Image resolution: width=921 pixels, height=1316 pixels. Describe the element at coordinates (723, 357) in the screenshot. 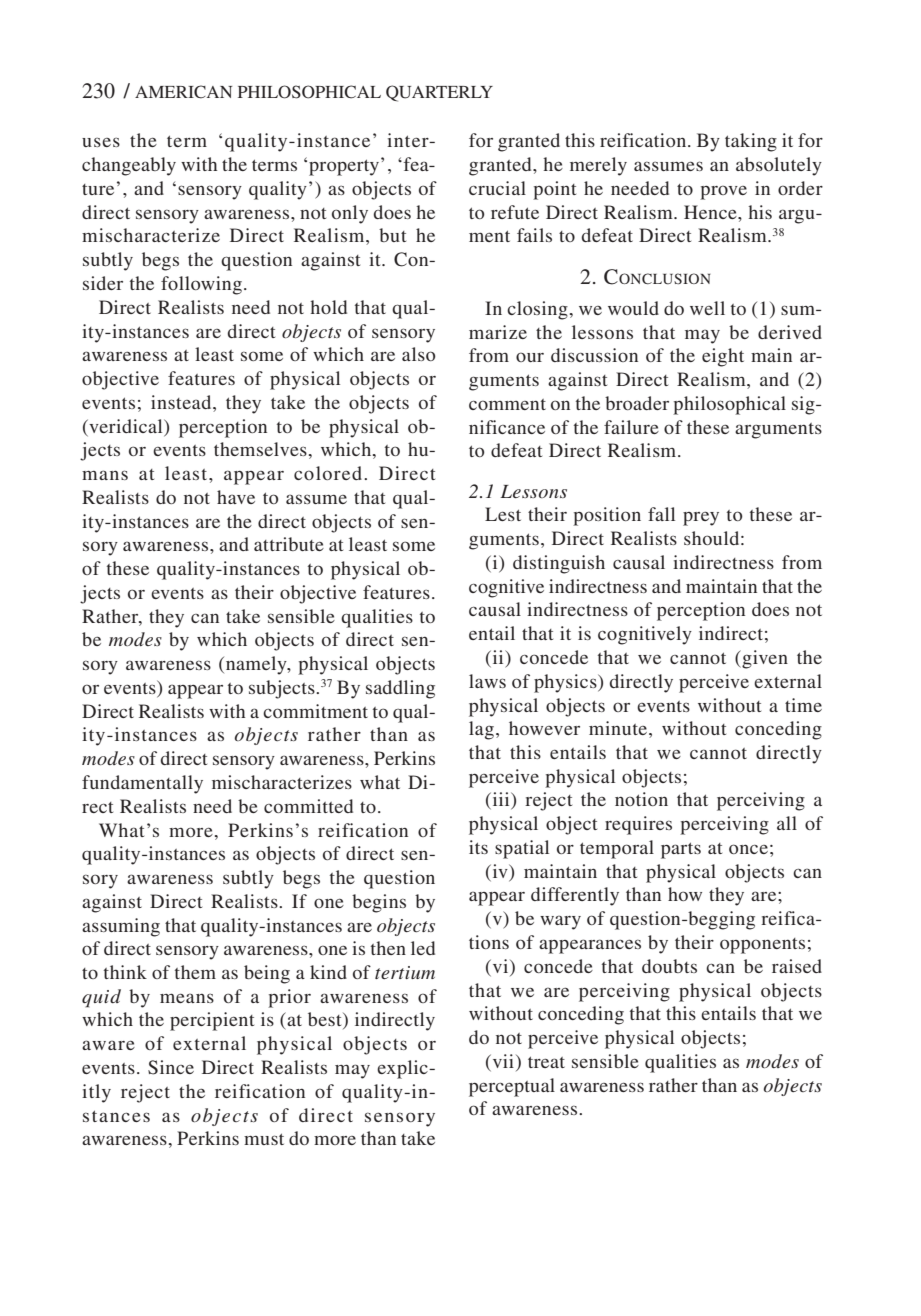

I see `eight` at that location.
